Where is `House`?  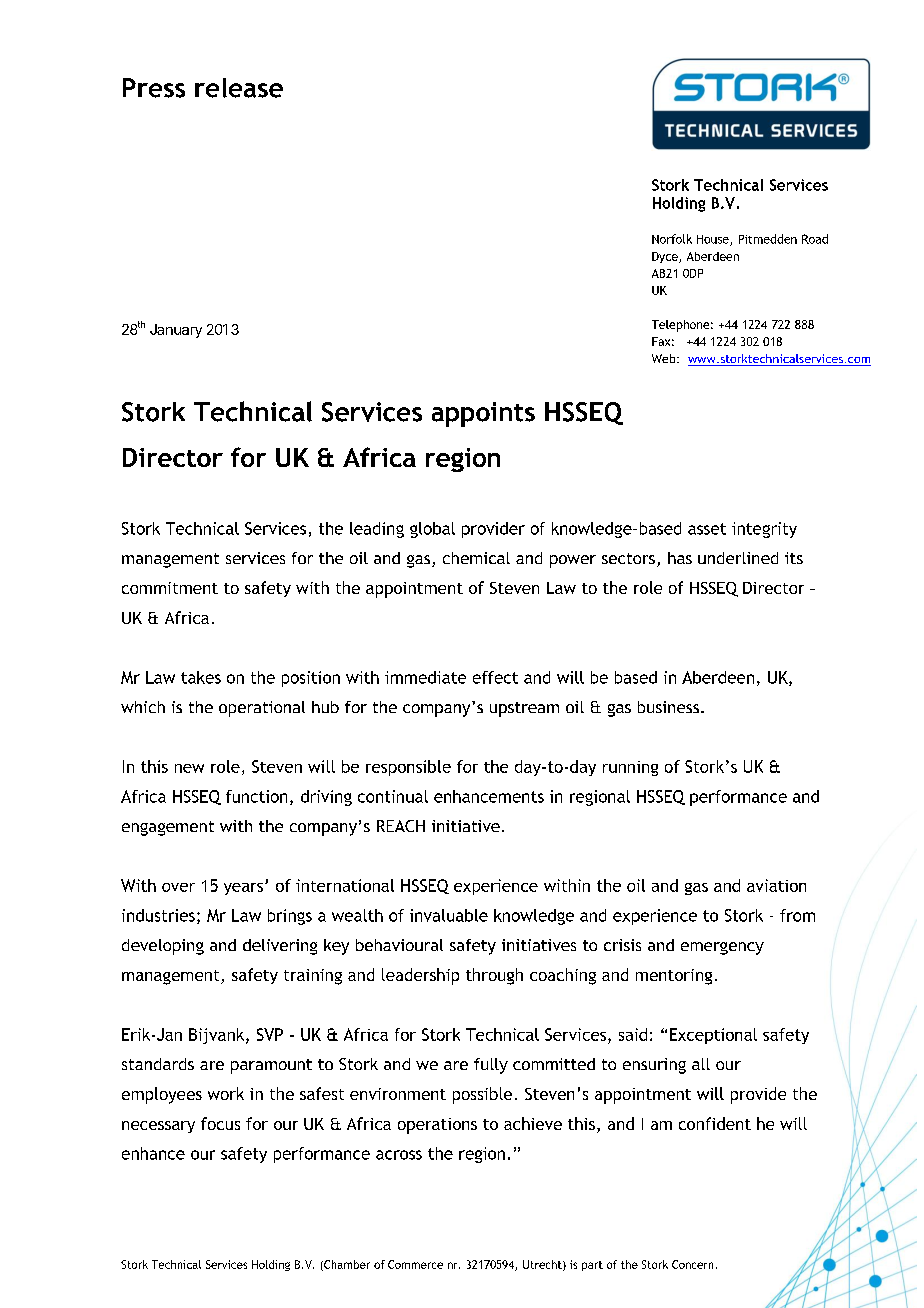
House is located at coordinates (714, 240).
